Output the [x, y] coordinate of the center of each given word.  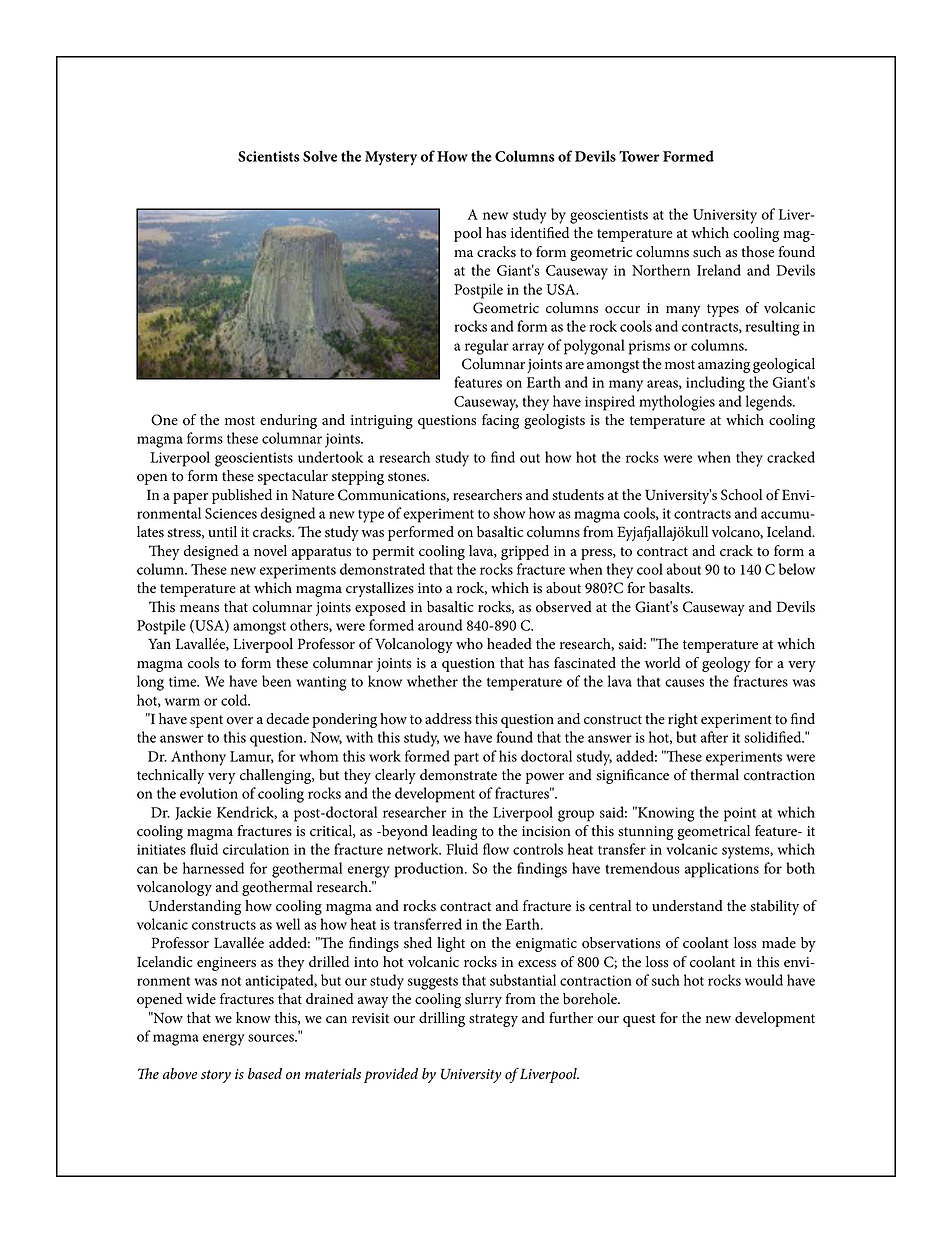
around [440, 625]
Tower [639, 156]
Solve [320, 156]
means [199, 609]
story [216, 1076]
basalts [670, 588]
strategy [493, 1020]
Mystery [391, 158]
